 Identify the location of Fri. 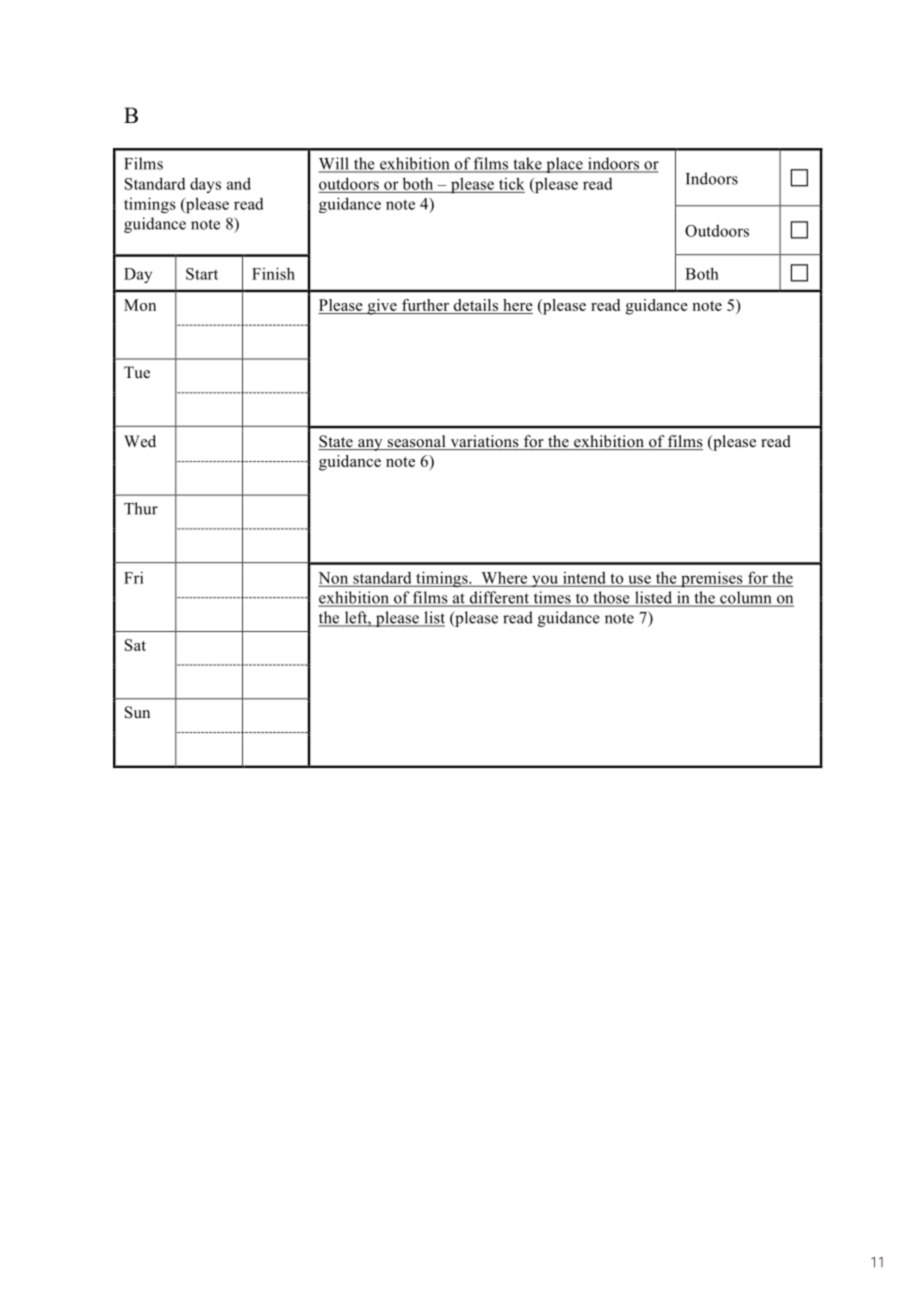
(133, 577).
